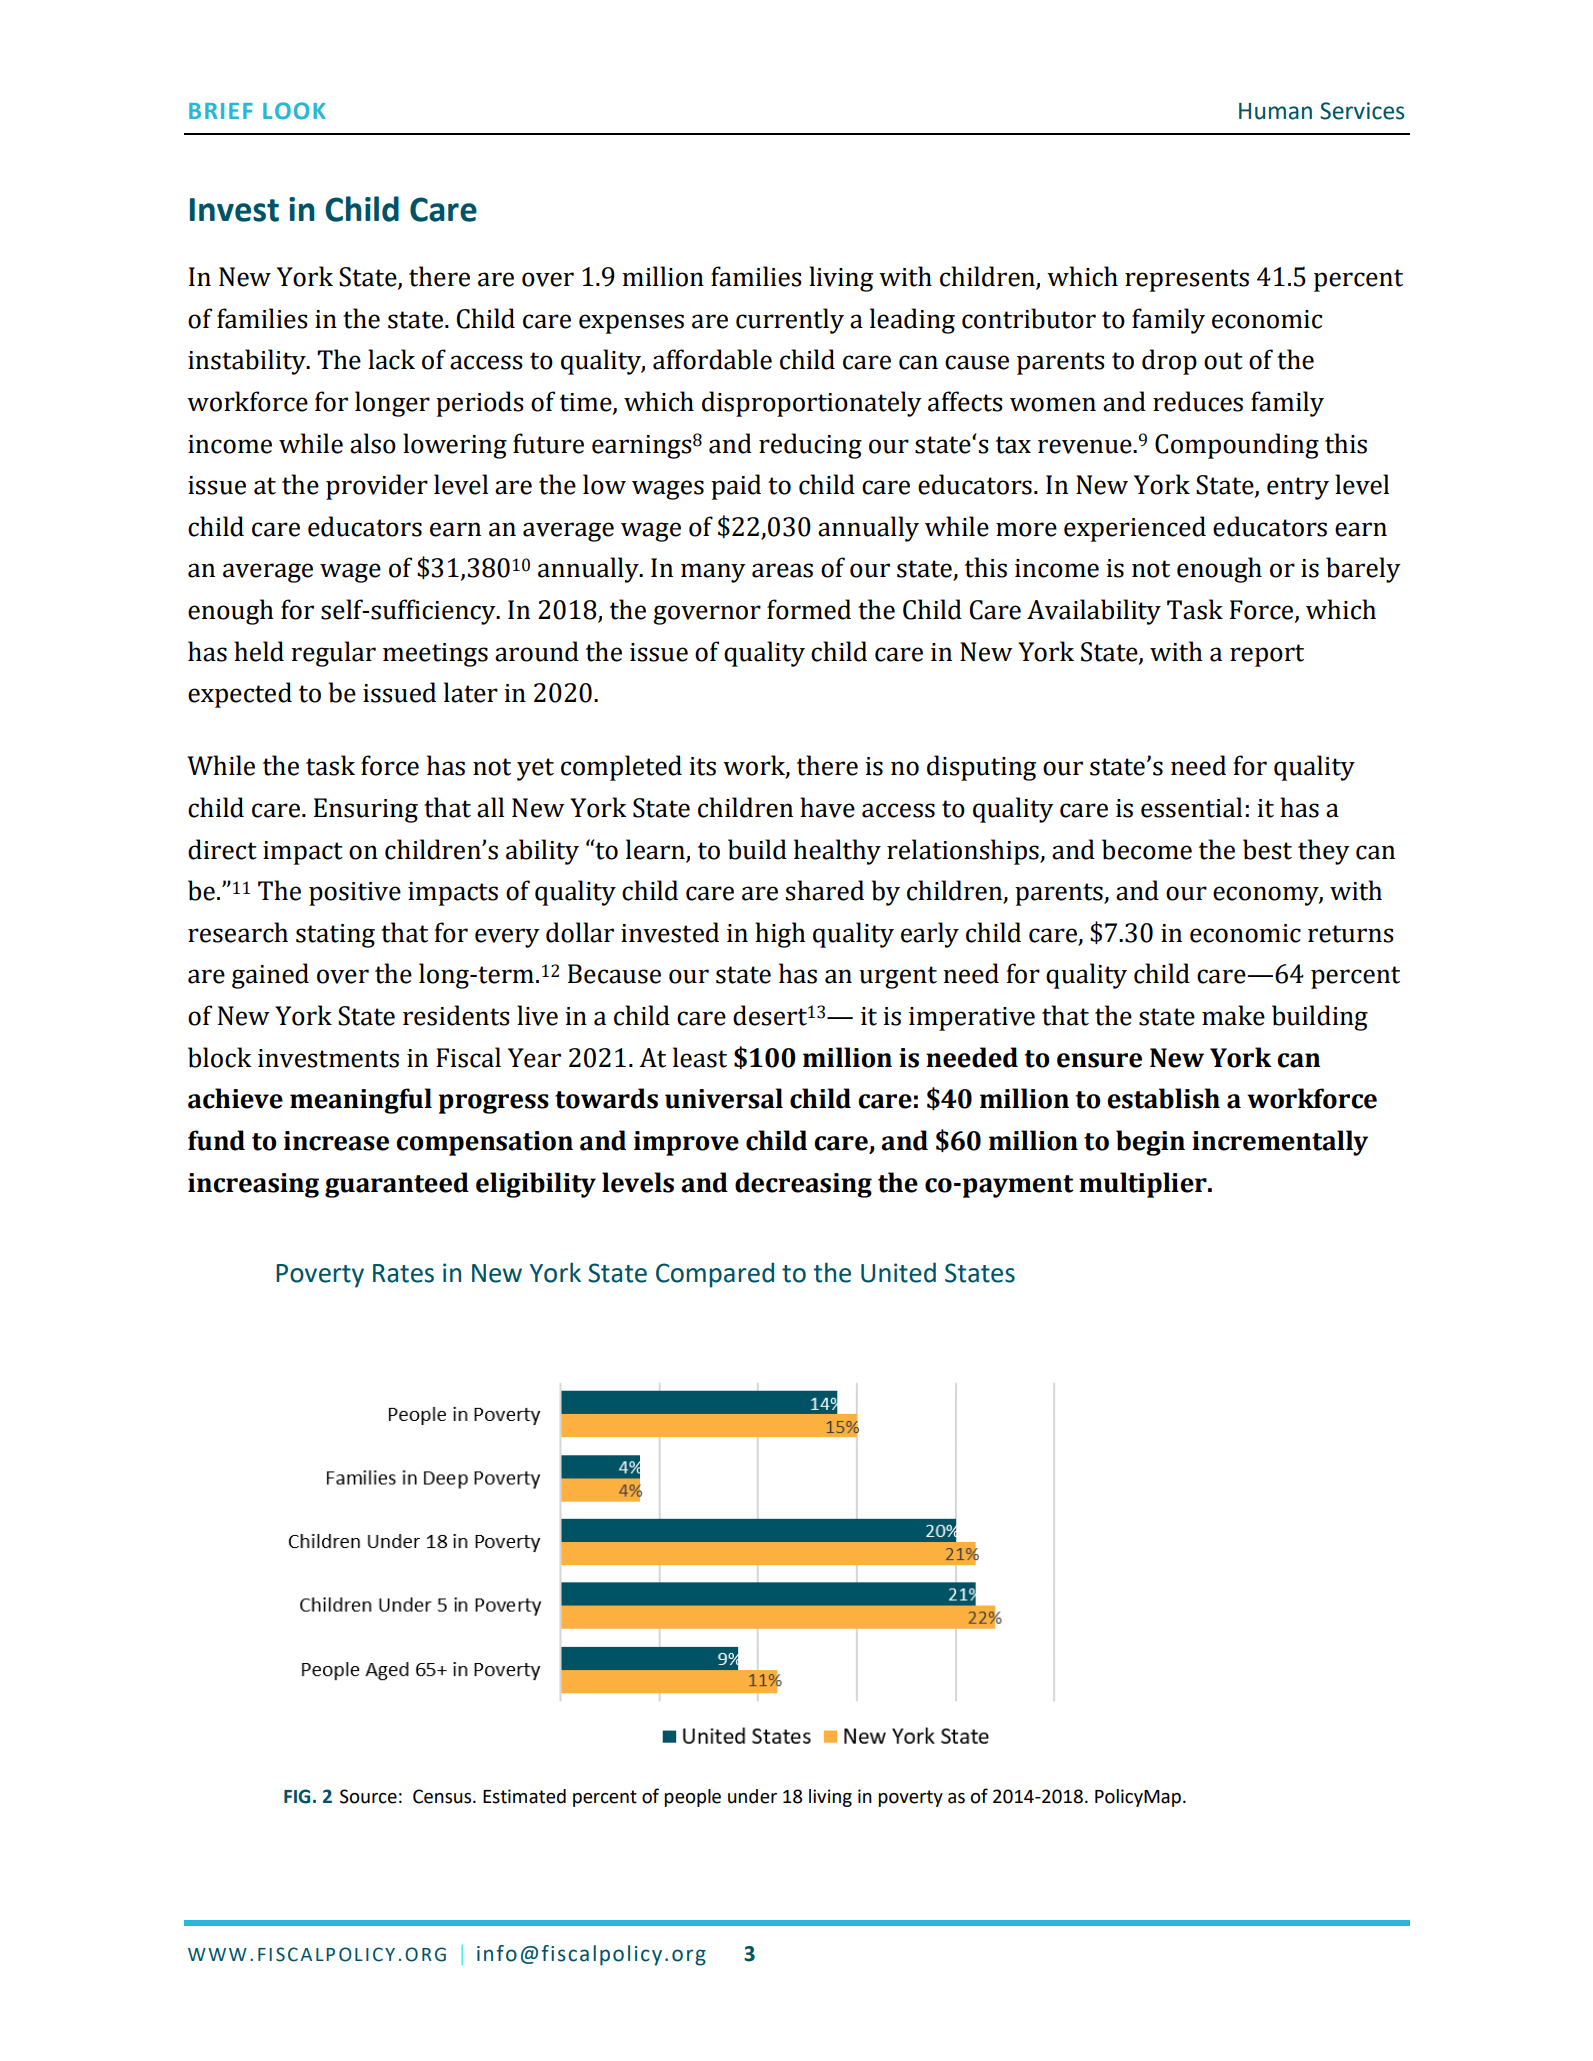 The height and width of the image is (2061, 1593). What do you see at coordinates (1233, 1015) in the image?
I see `make` at bounding box center [1233, 1015].
